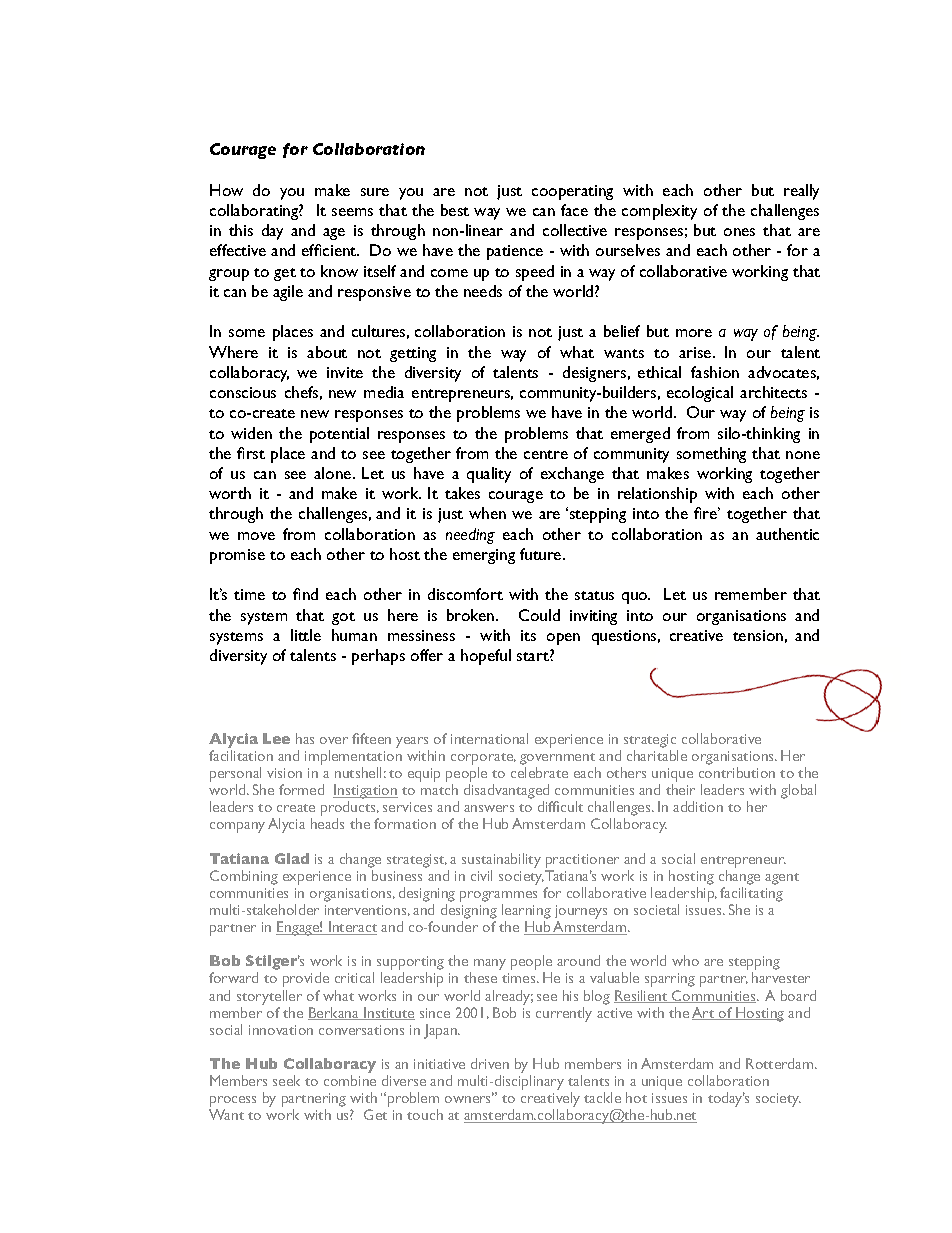  What do you see at coordinates (758, 635) in the screenshot?
I see `tension` at bounding box center [758, 635].
